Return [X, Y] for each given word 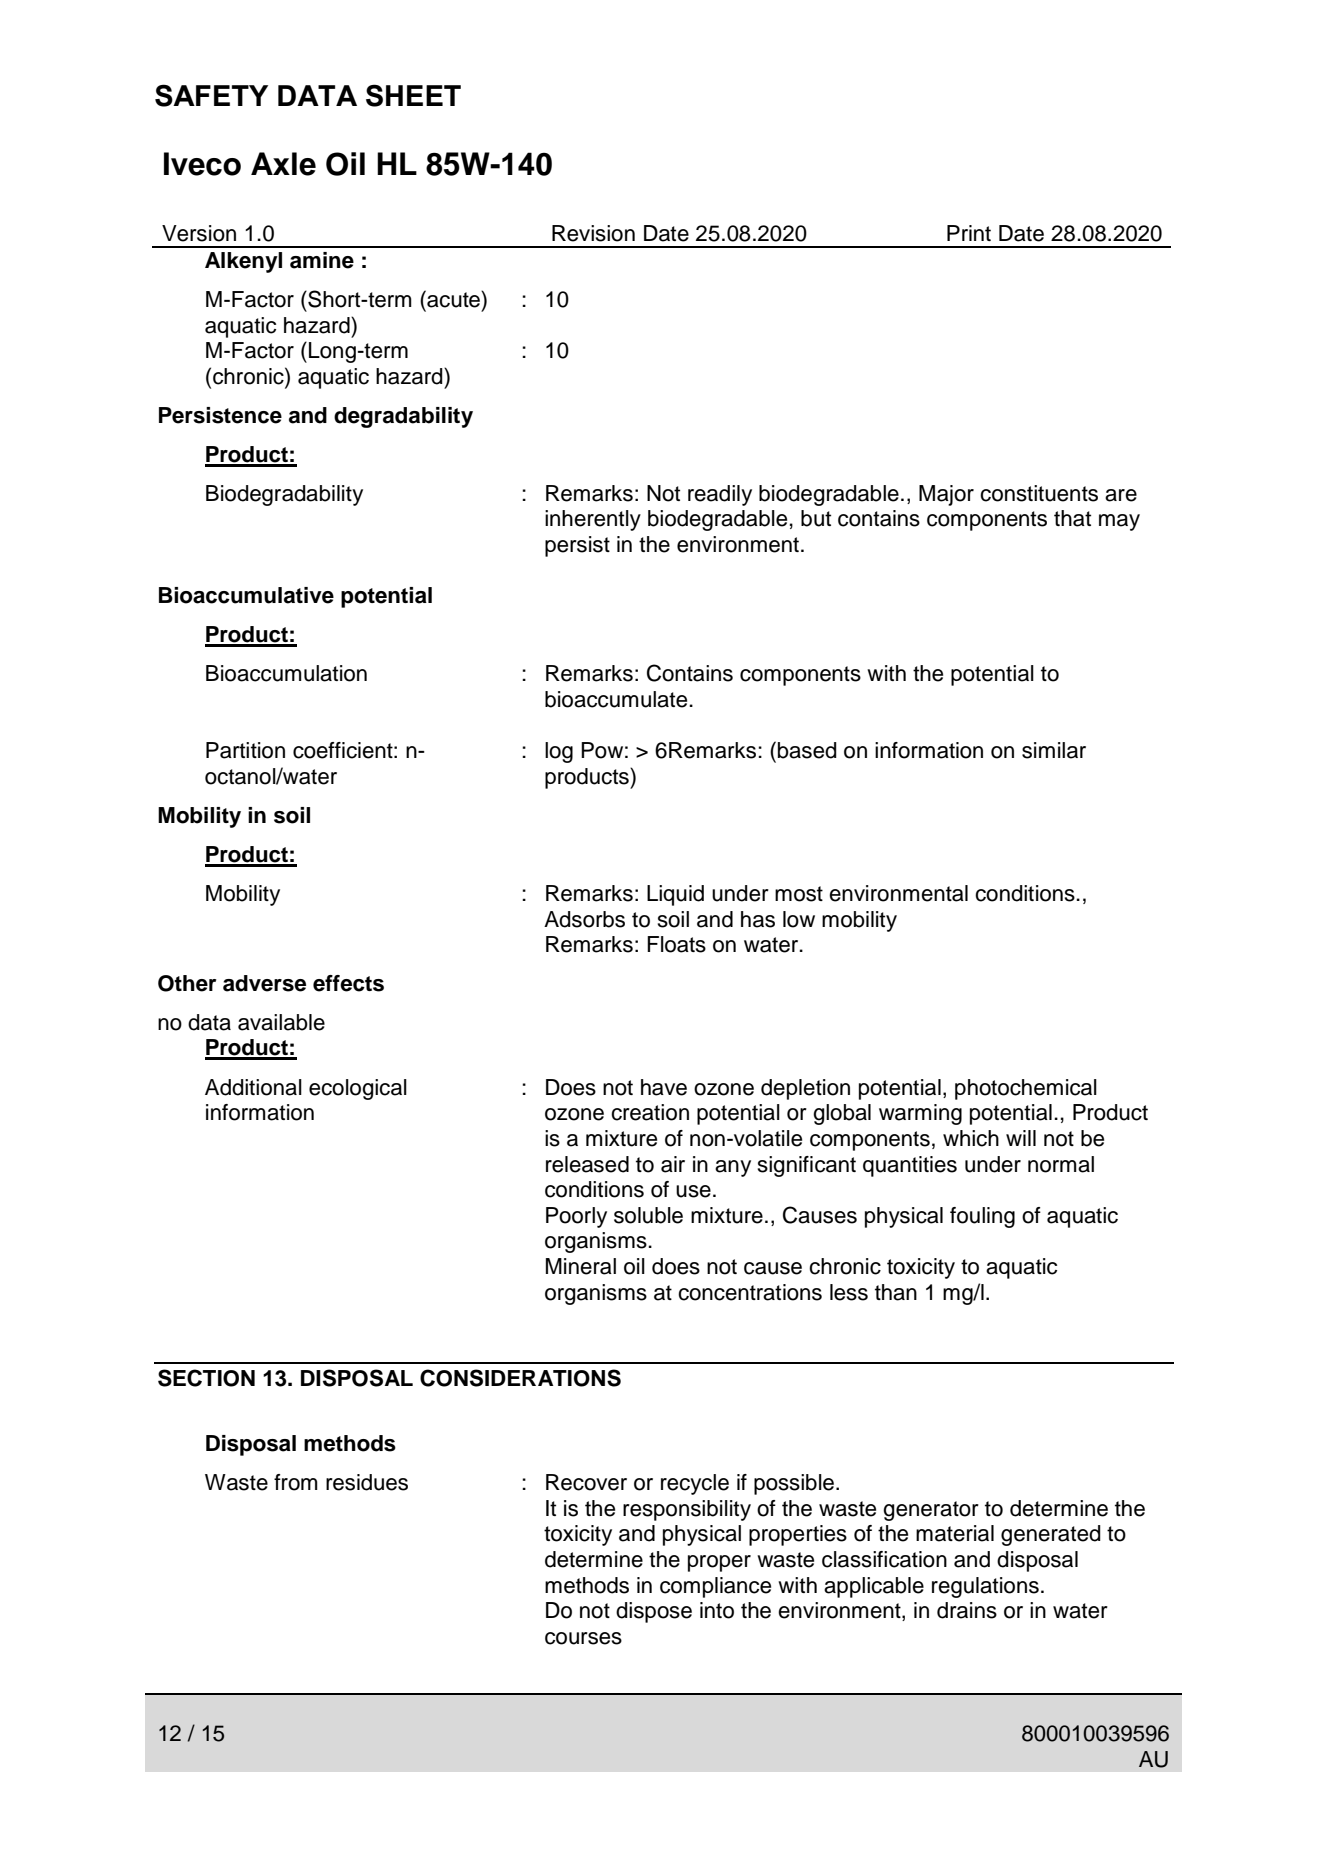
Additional [253, 1087]
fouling [982, 1217]
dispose [654, 1612]
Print [969, 233]
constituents [1039, 493]
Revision [593, 233]
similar [1054, 750]
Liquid [675, 895]
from [296, 1482]
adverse [264, 983]
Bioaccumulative [246, 595]
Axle [283, 164]
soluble [648, 1215]
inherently [593, 520]
